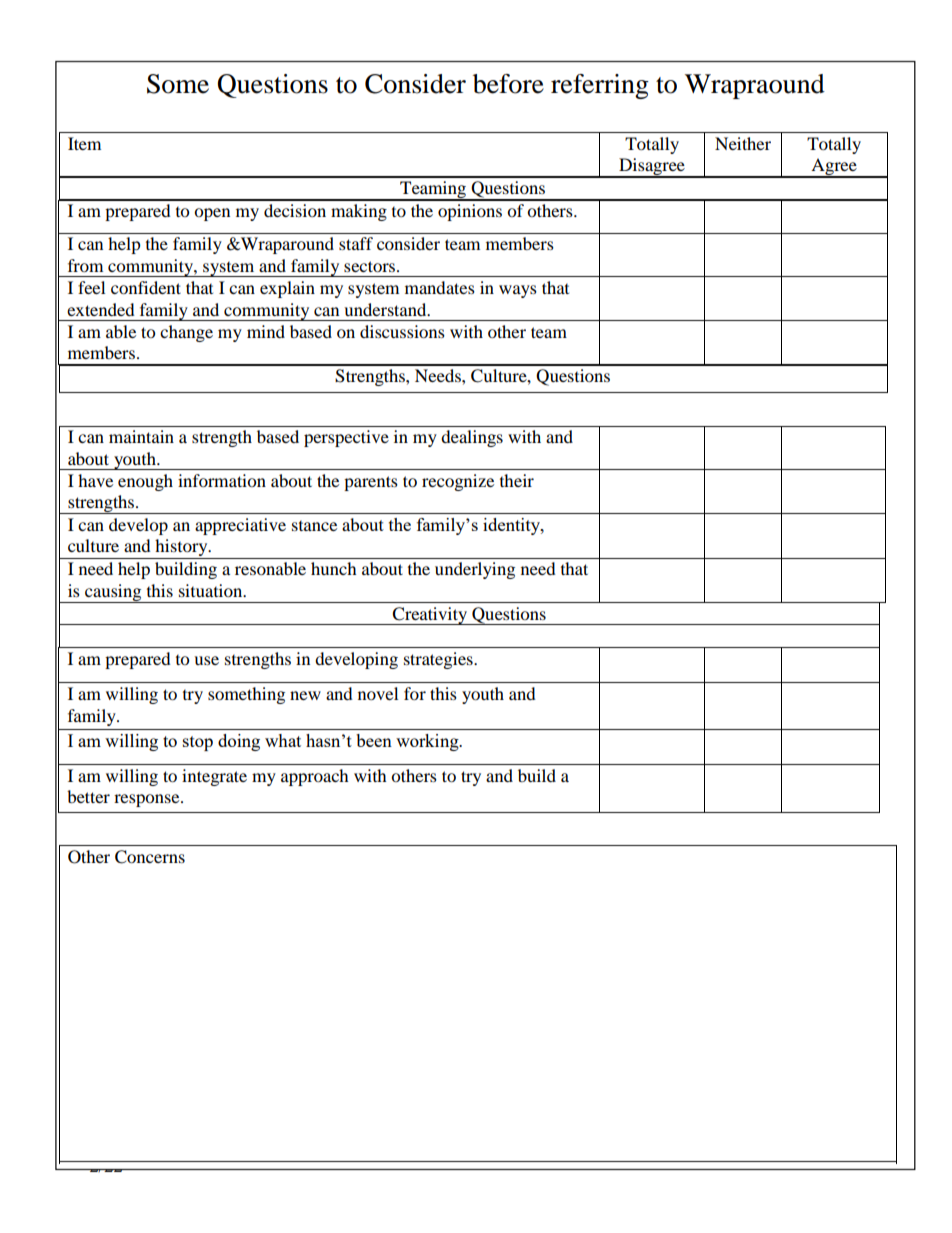 Image resolution: width=952 pixels, height=1233 pixels. I want to click on before, so click(508, 84).
